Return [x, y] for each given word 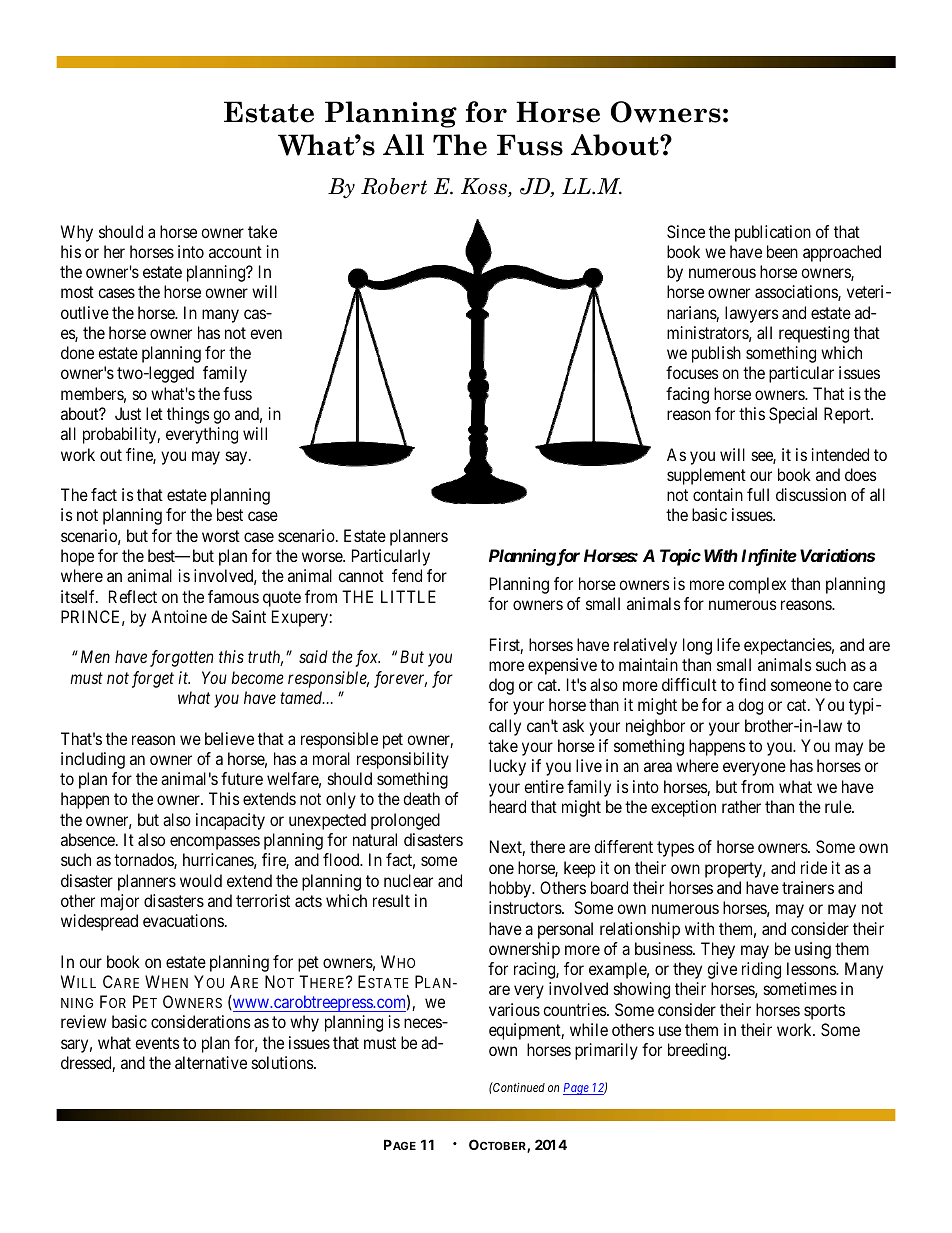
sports [824, 1012]
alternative [211, 1062]
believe [229, 738]
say [238, 458]
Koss [485, 187]
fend [407, 575]
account [235, 252]
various [514, 1009]
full [758, 494]
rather [741, 806]
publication [773, 233]
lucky [507, 767]
